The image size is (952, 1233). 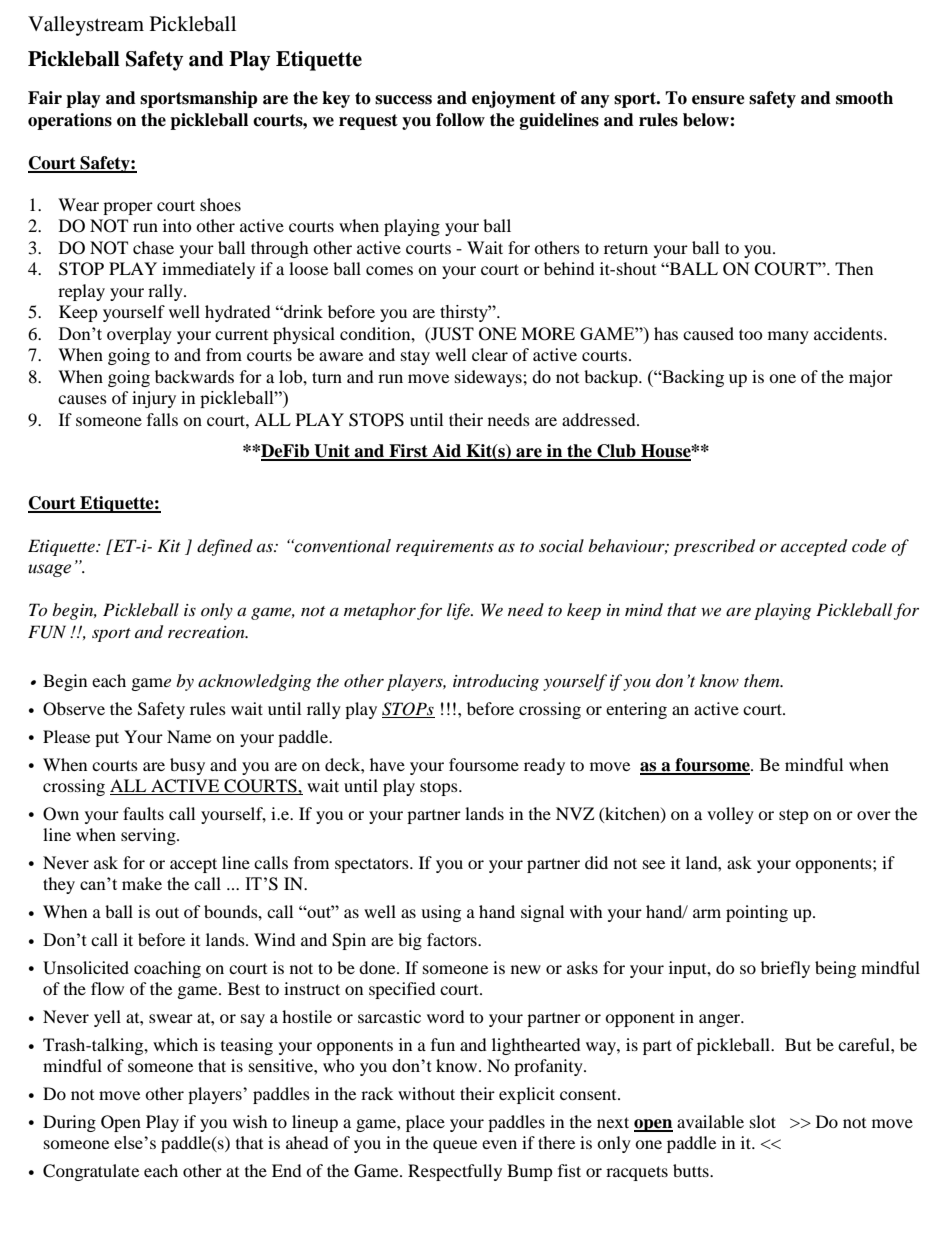 What do you see at coordinates (707, 120) in the screenshot?
I see `below` at bounding box center [707, 120].
